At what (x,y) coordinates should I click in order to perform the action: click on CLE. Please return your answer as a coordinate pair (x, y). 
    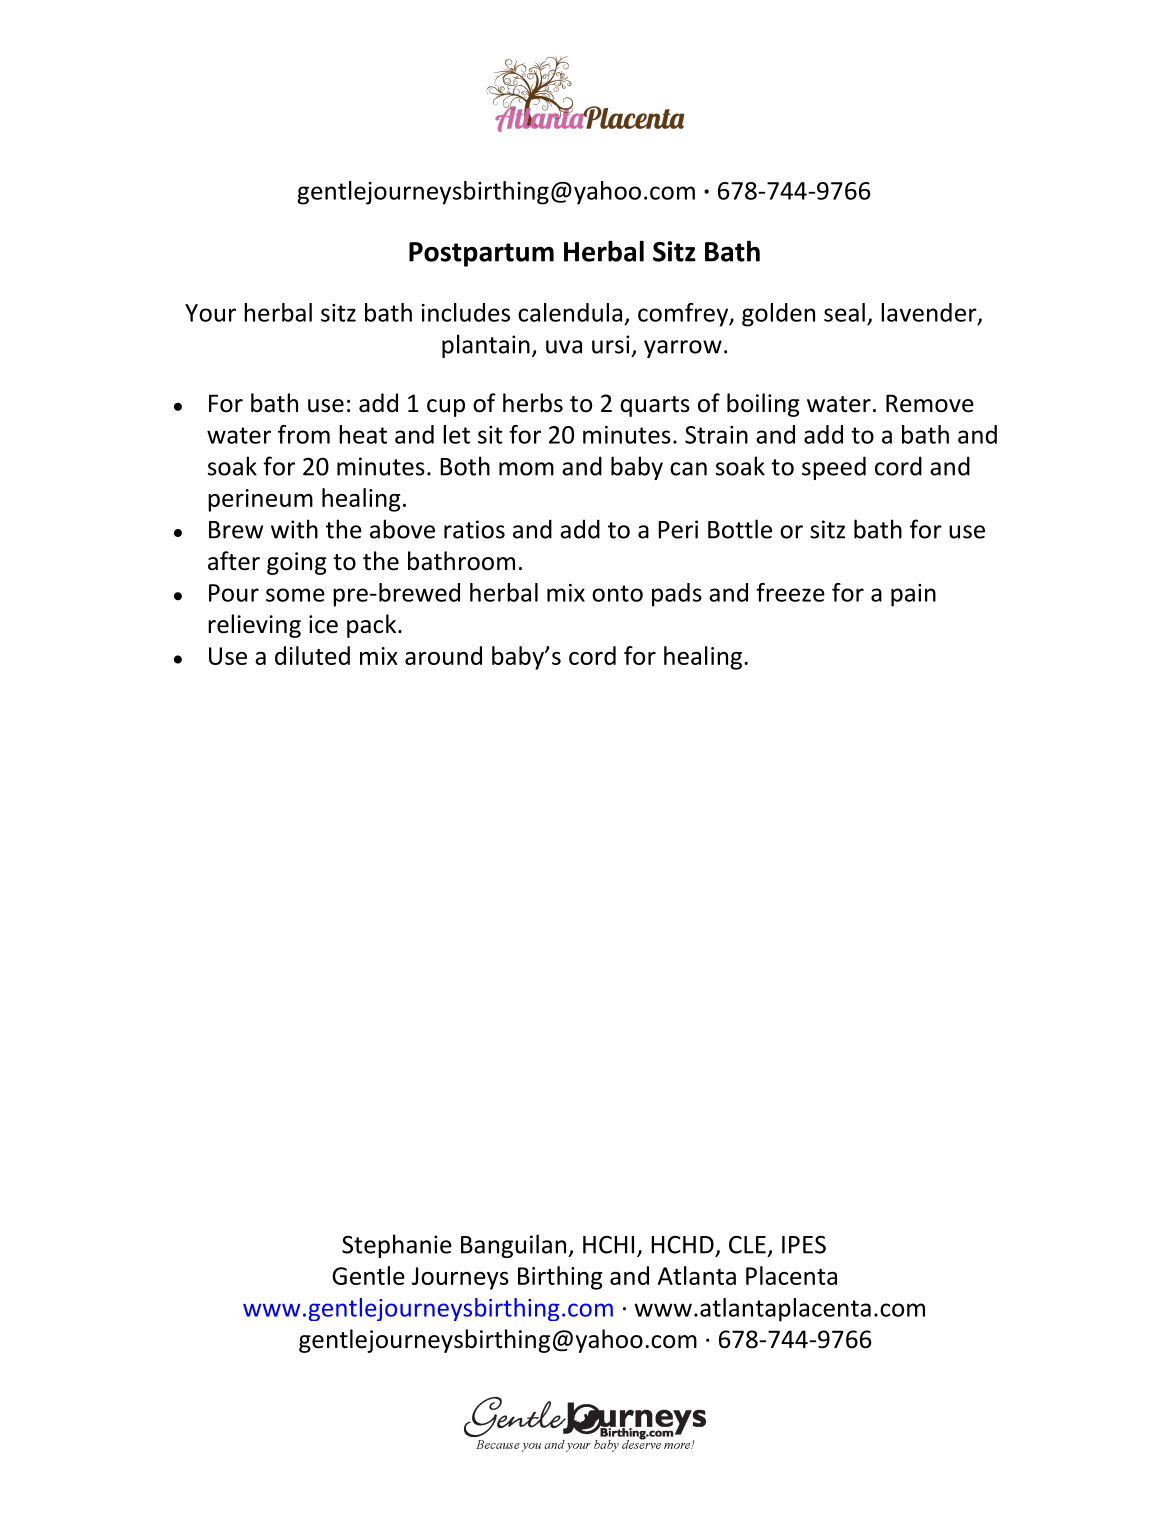
    Looking at the image, I should click on (747, 1245).
